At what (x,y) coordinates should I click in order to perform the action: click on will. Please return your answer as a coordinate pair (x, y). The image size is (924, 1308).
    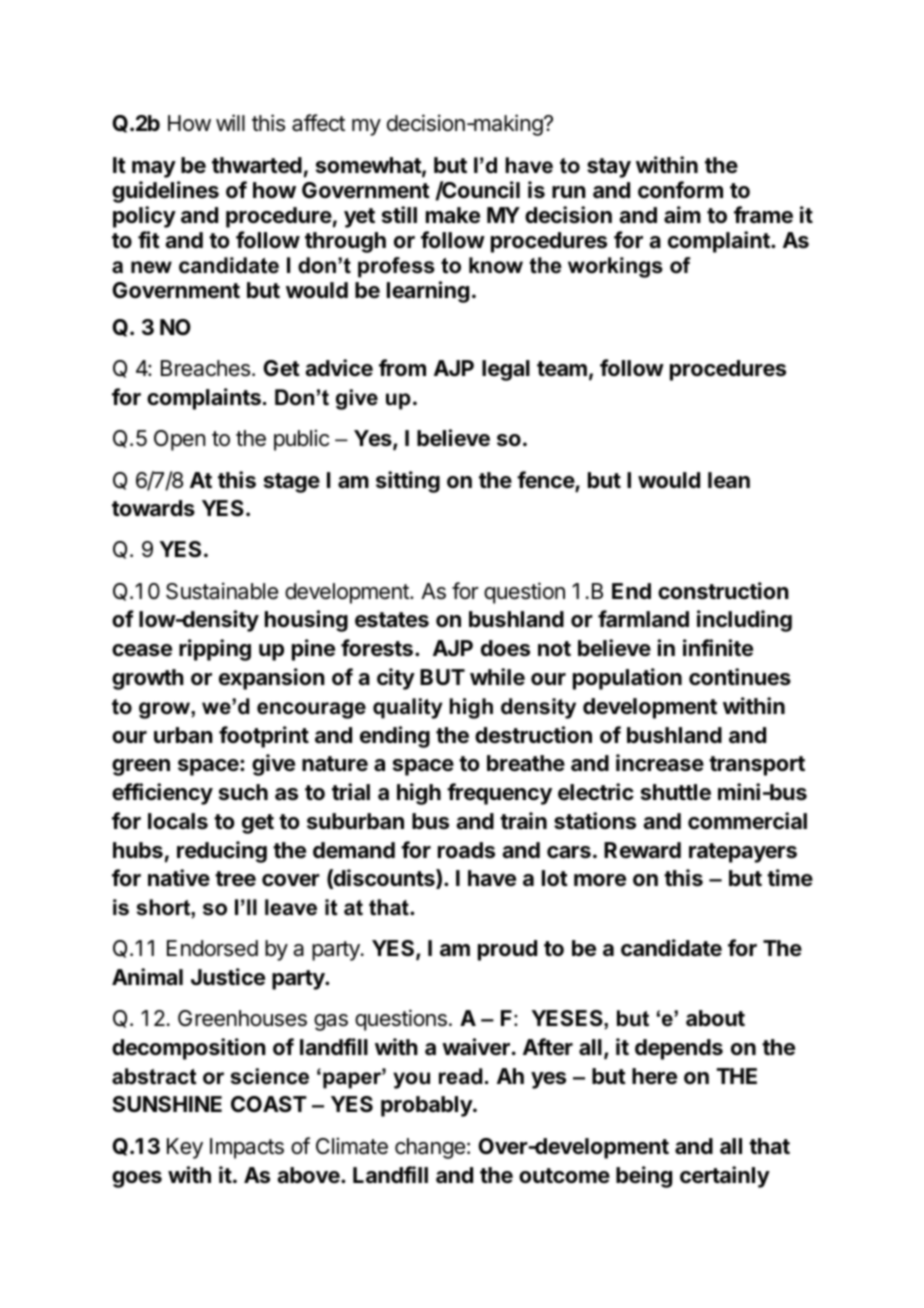
    Looking at the image, I should click on (230, 122).
